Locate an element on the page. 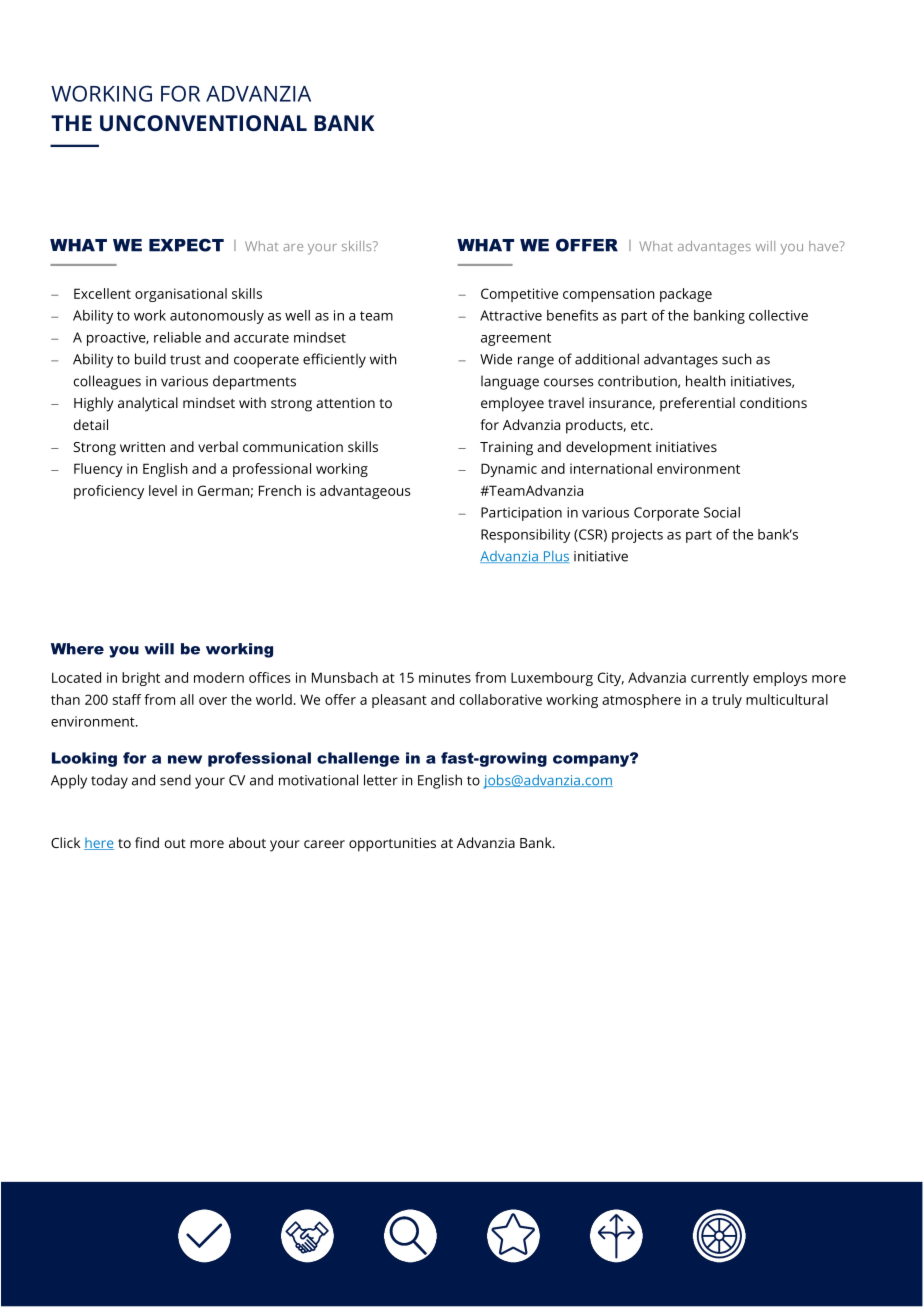 Image resolution: width=924 pixels, height=1308 pixels. have is located at coordinates (825, 246).
